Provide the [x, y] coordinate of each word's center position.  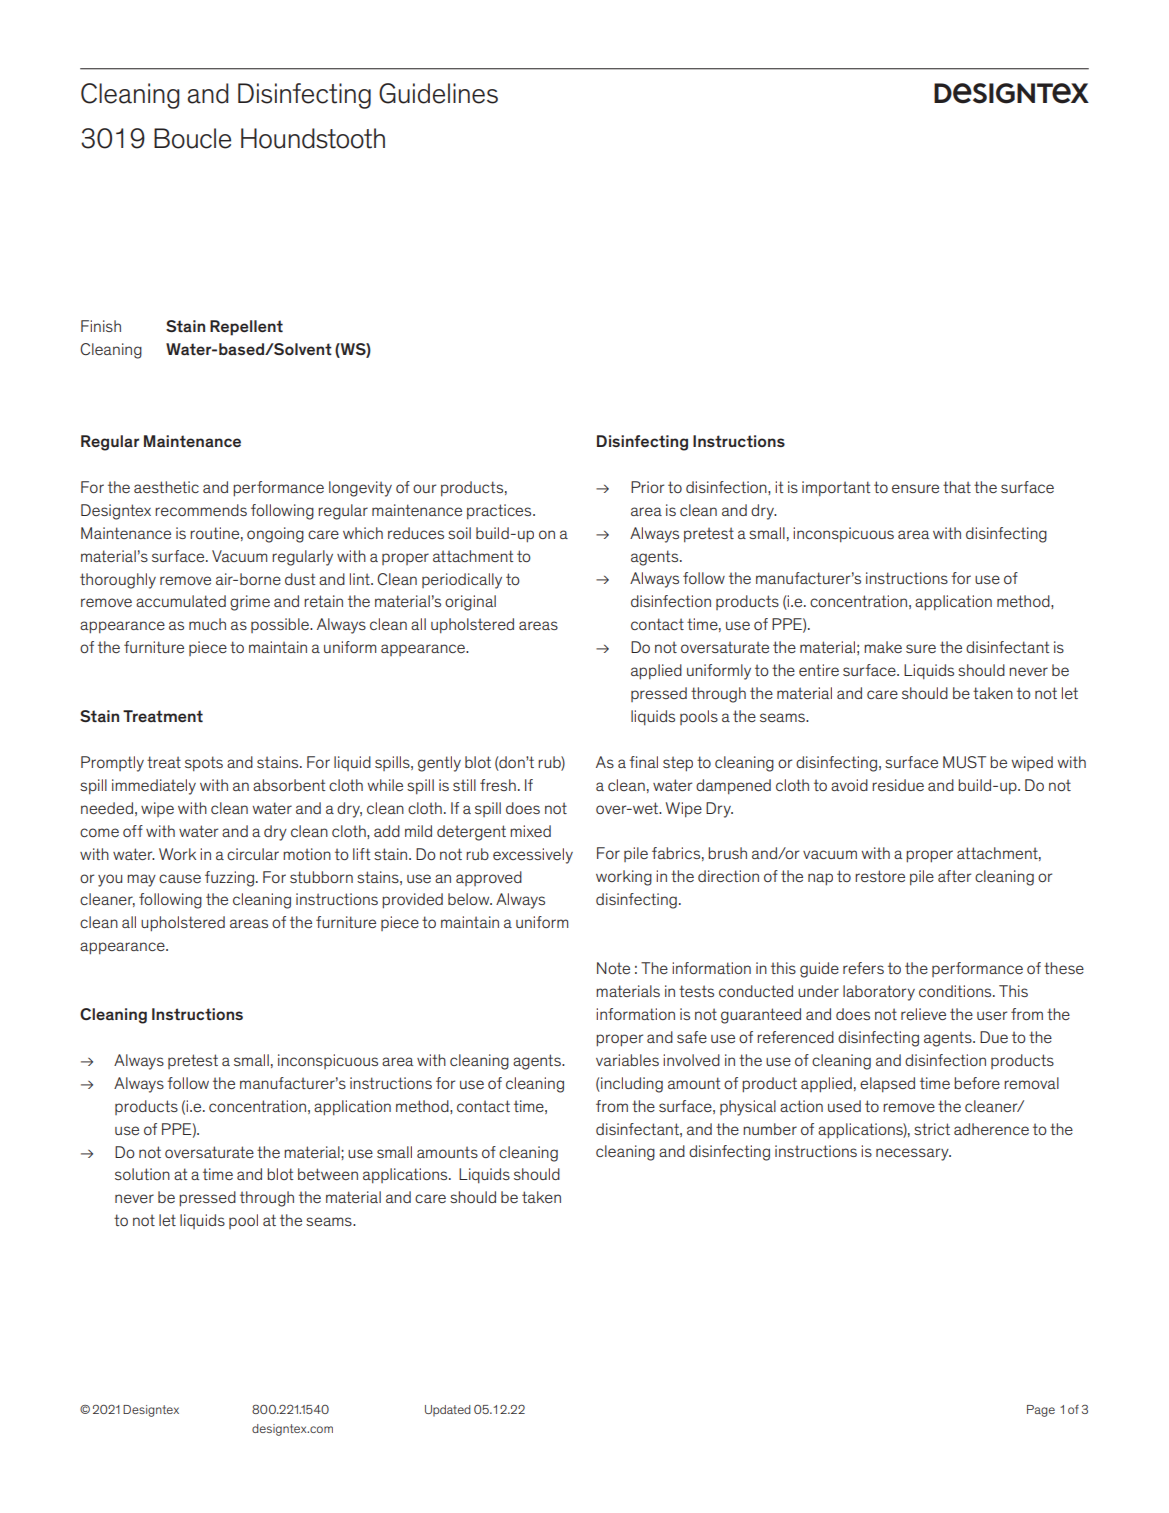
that [957, 487]
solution [142, 1174]
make [883, 647]
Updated [448, 1411]
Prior [647, 487]
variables [627, 1060]
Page [1041, 1411]
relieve [923, 1014]
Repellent [246, 328]
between [328, 1174]
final [643, 762]
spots [204, 763]
